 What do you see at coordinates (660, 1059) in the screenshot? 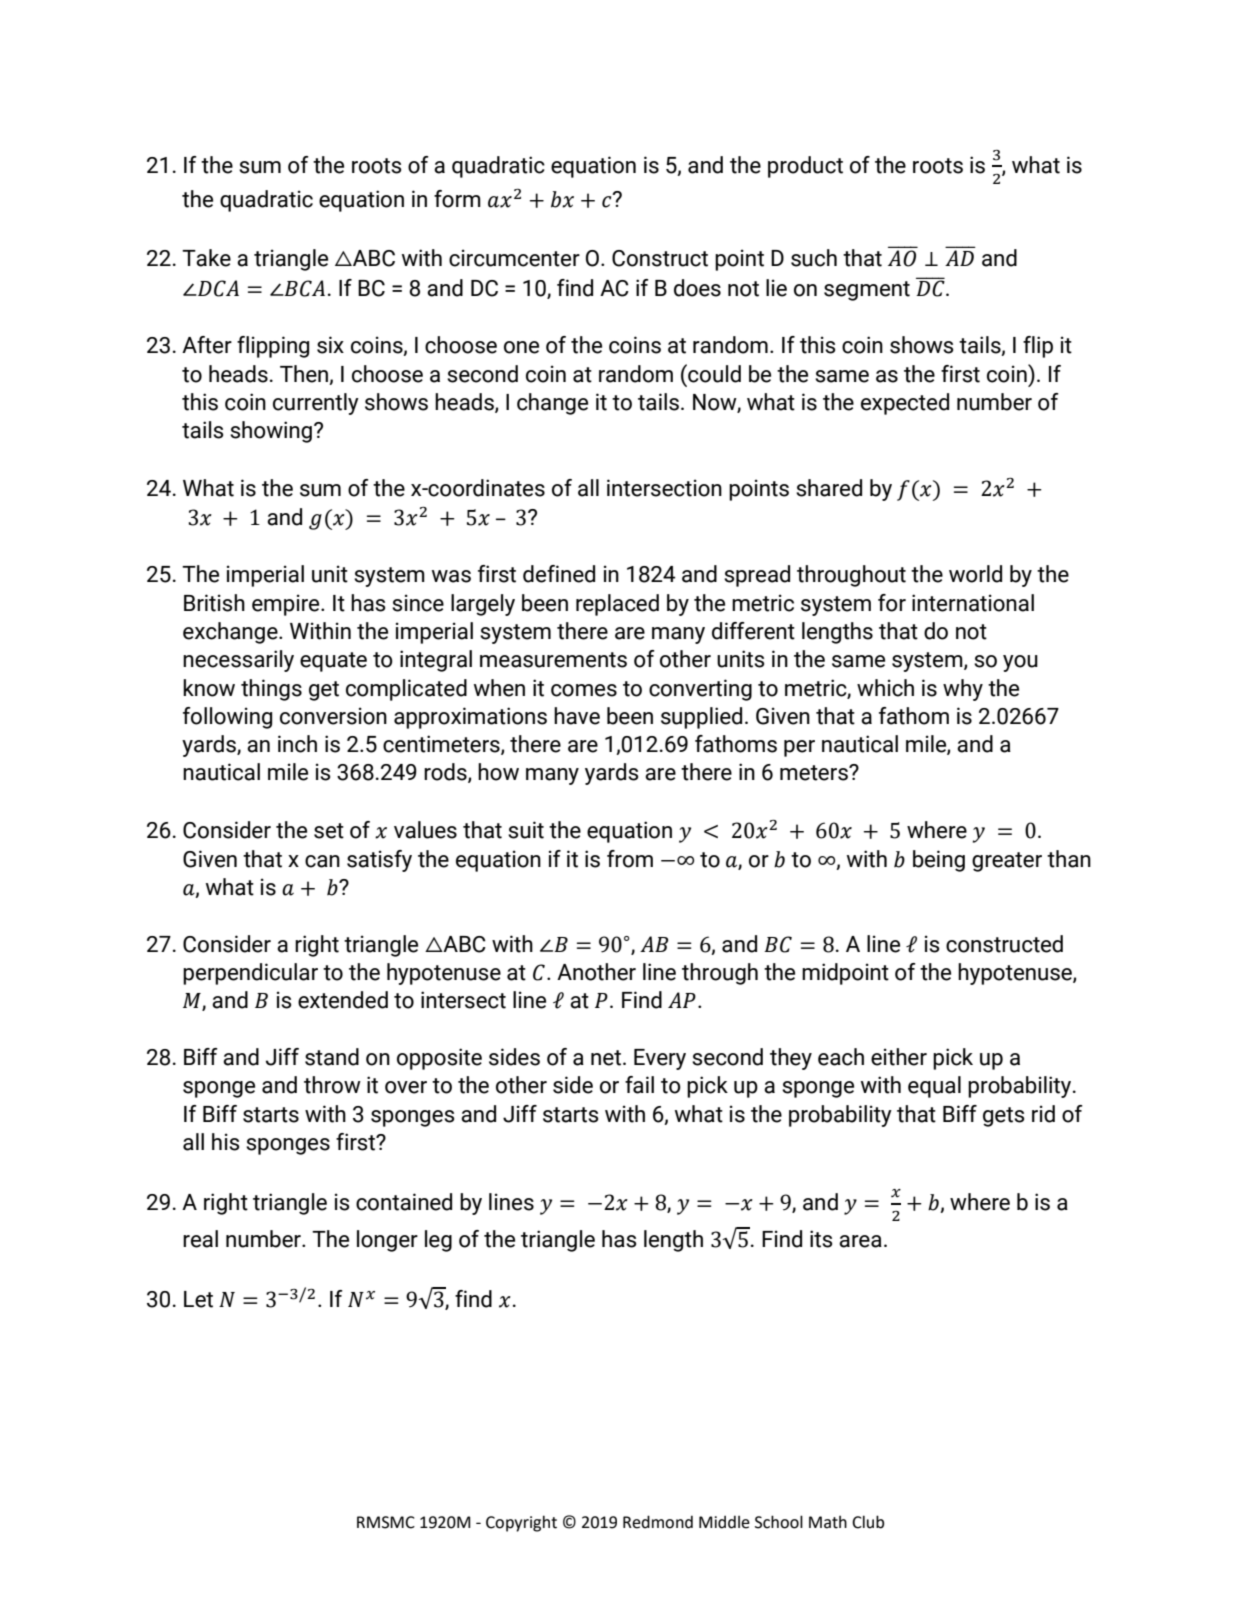
I see `Every` at bounding box center [660, 1059].
